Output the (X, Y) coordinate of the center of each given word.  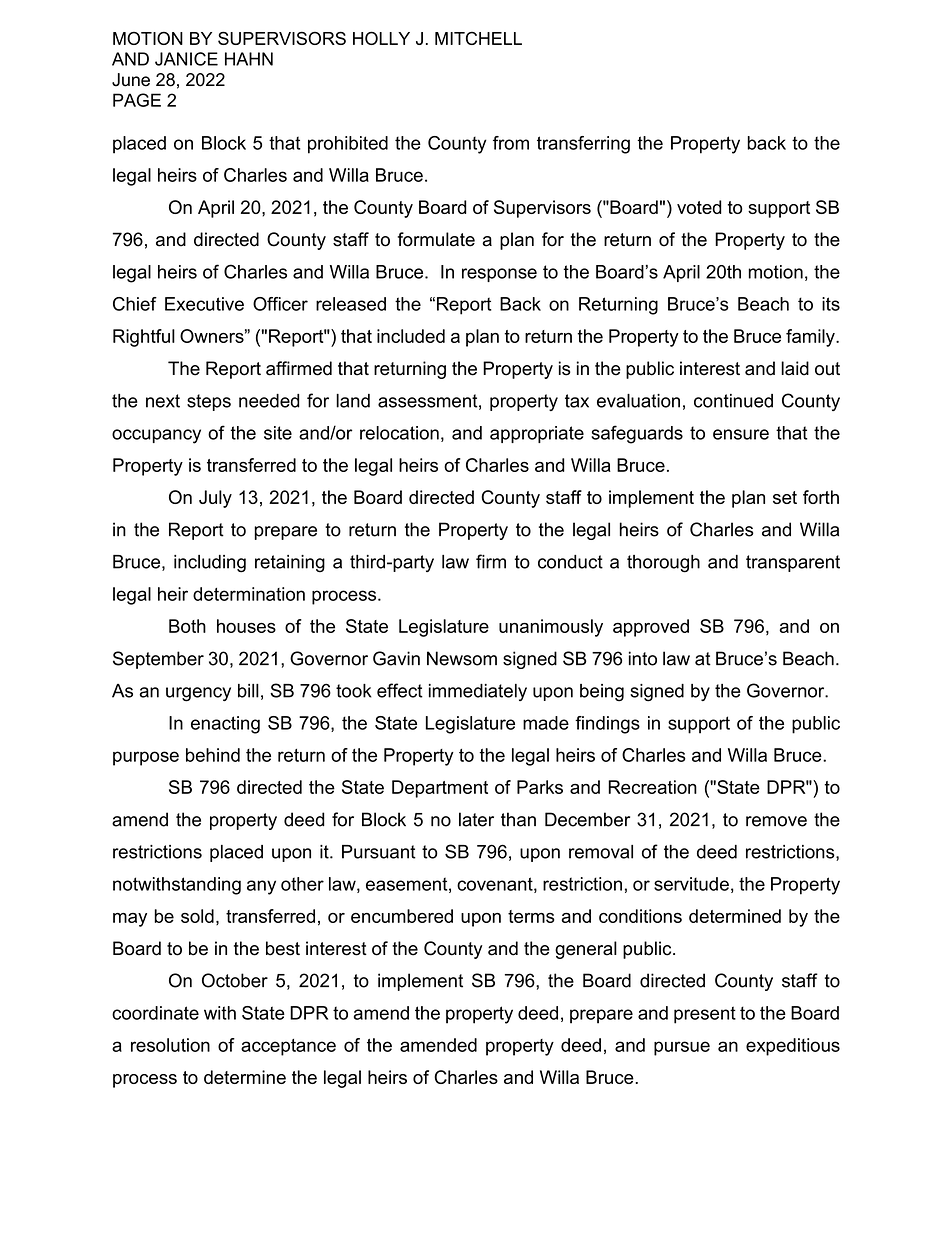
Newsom (462, 658)
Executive (204, 304)
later (476, 819)
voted (699, 207)
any (261, 887)
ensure (741, 434)
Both (187, 626)
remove (776, 821)
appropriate (537, 434)
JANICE (186, 59)
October (235, 980)
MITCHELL (478, 38)
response (499, 275)
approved (651, 628)
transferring (583, 145)
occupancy (156, 436)
